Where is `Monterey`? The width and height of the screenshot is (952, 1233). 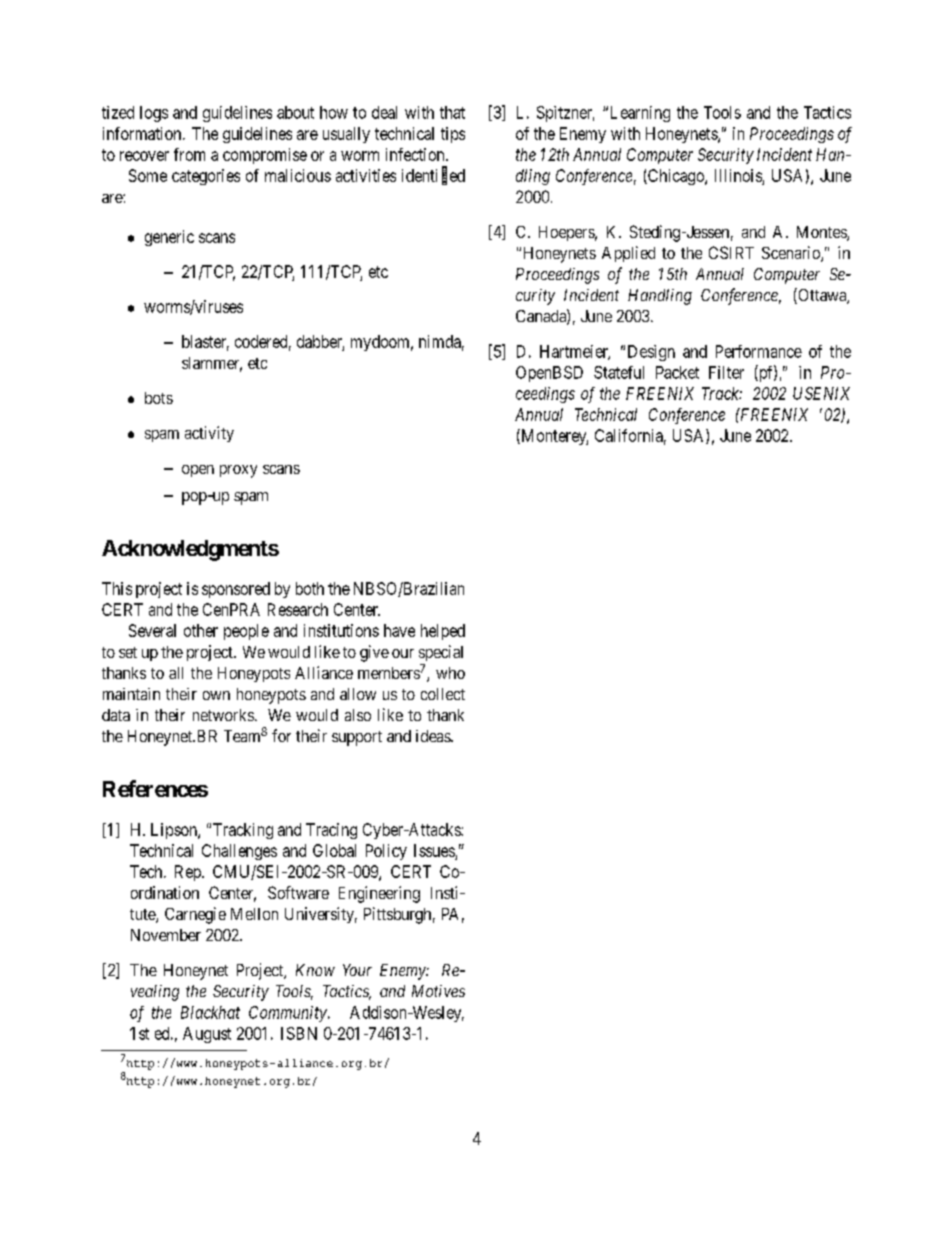
Monterey is located at coordinates (553, 437).
